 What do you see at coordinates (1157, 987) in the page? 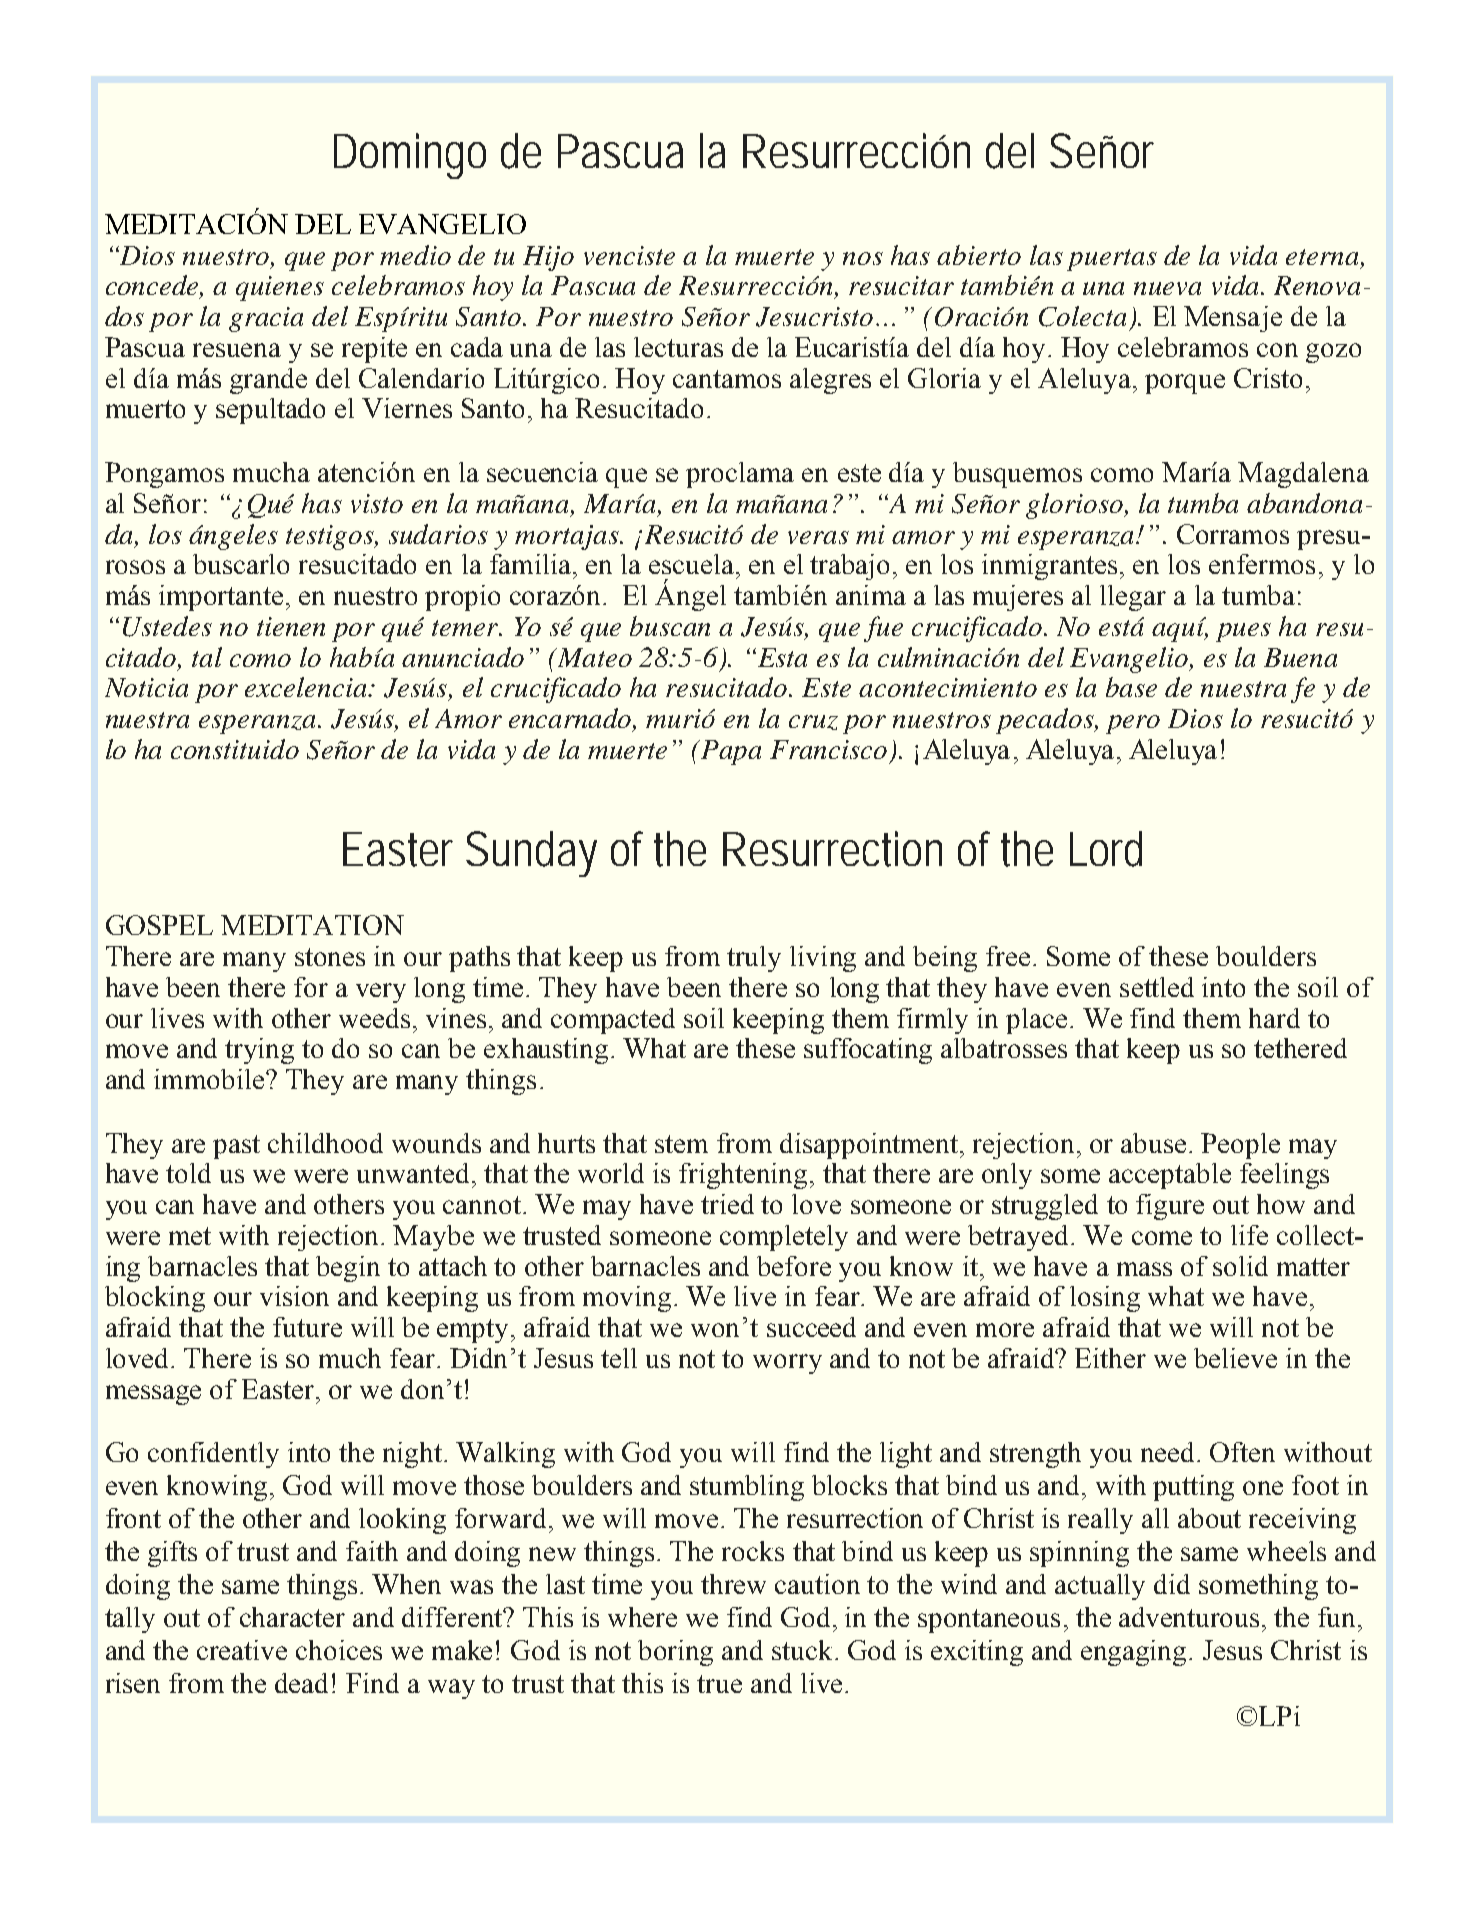
I see `settled` at bounding box center [1157, 987].
